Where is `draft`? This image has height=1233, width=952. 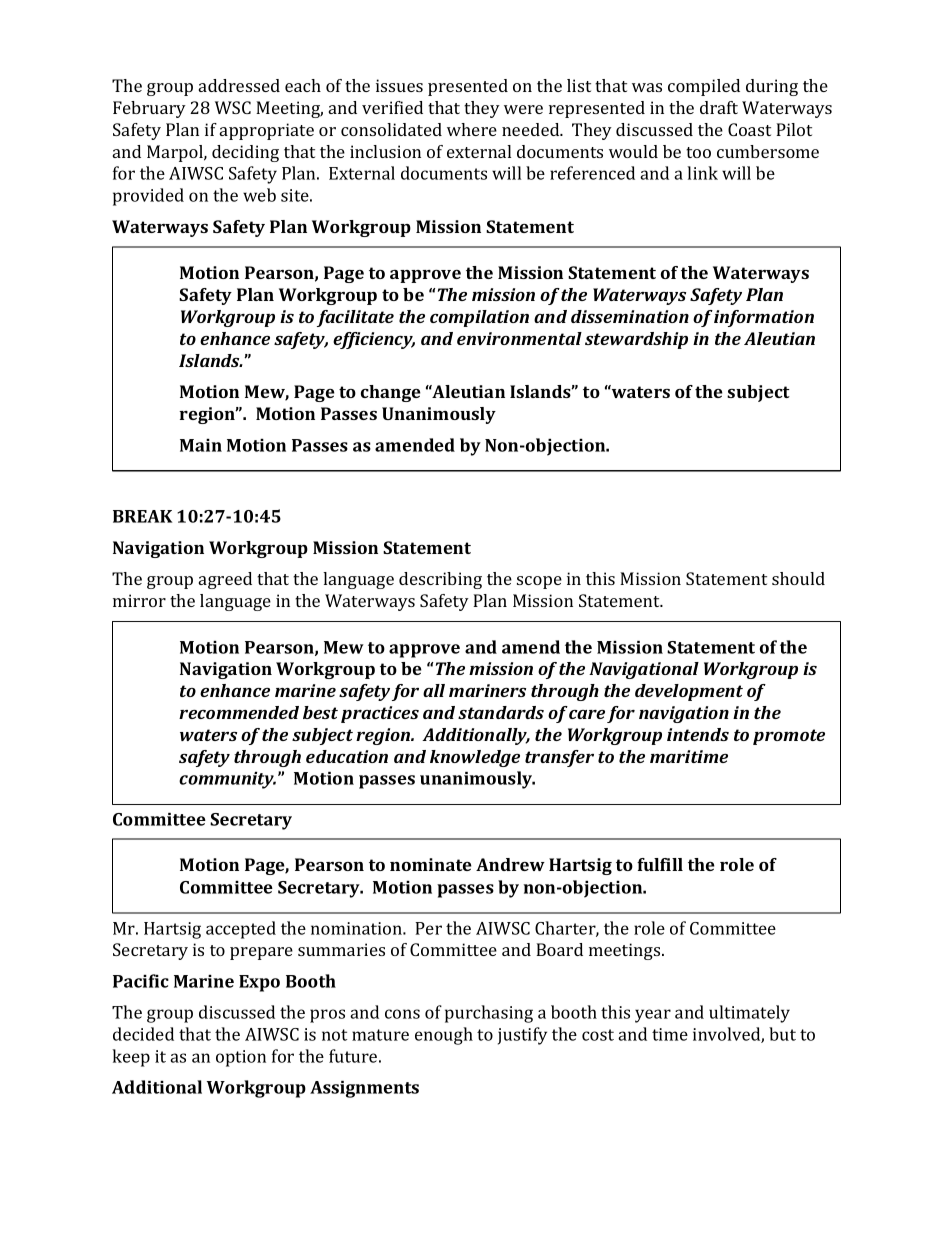
draft is located at coordinates (719, 107).
